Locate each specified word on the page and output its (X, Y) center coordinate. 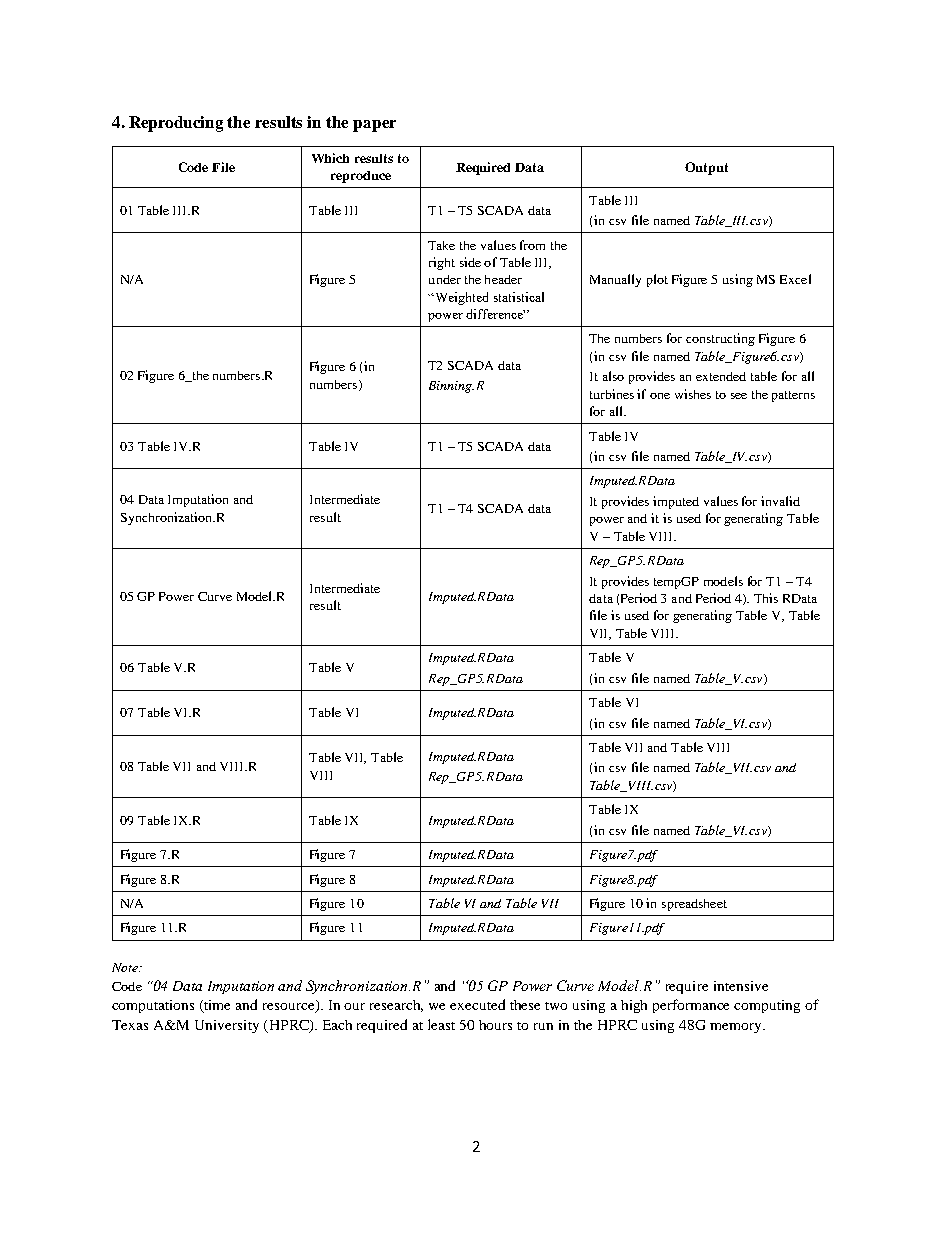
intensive (741, 986)
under (445, 279)
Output (706, 168)
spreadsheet (694, 905)
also (613, 376)
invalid (780, 501)
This (766, 598)
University (227, 1026)
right (442, 263)
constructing (720, 339)
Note (126, 967)
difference (495, 314)
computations (153, 1006)
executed (477, 1004)
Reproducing (176, 124)
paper (374, 126)
